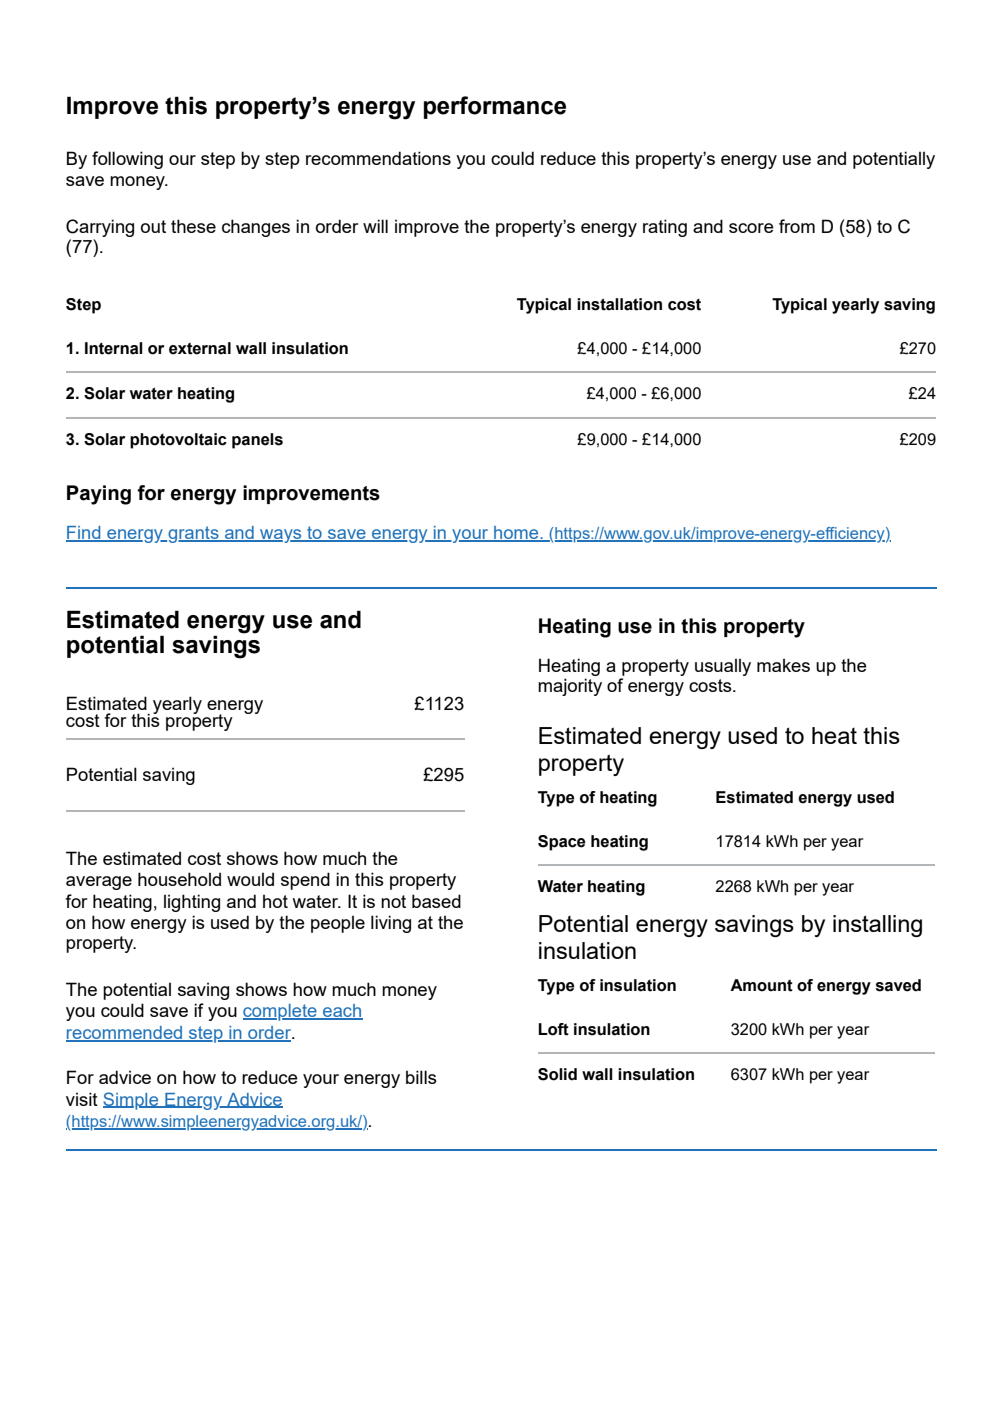  I want to click on installing, so click(877, 926).
